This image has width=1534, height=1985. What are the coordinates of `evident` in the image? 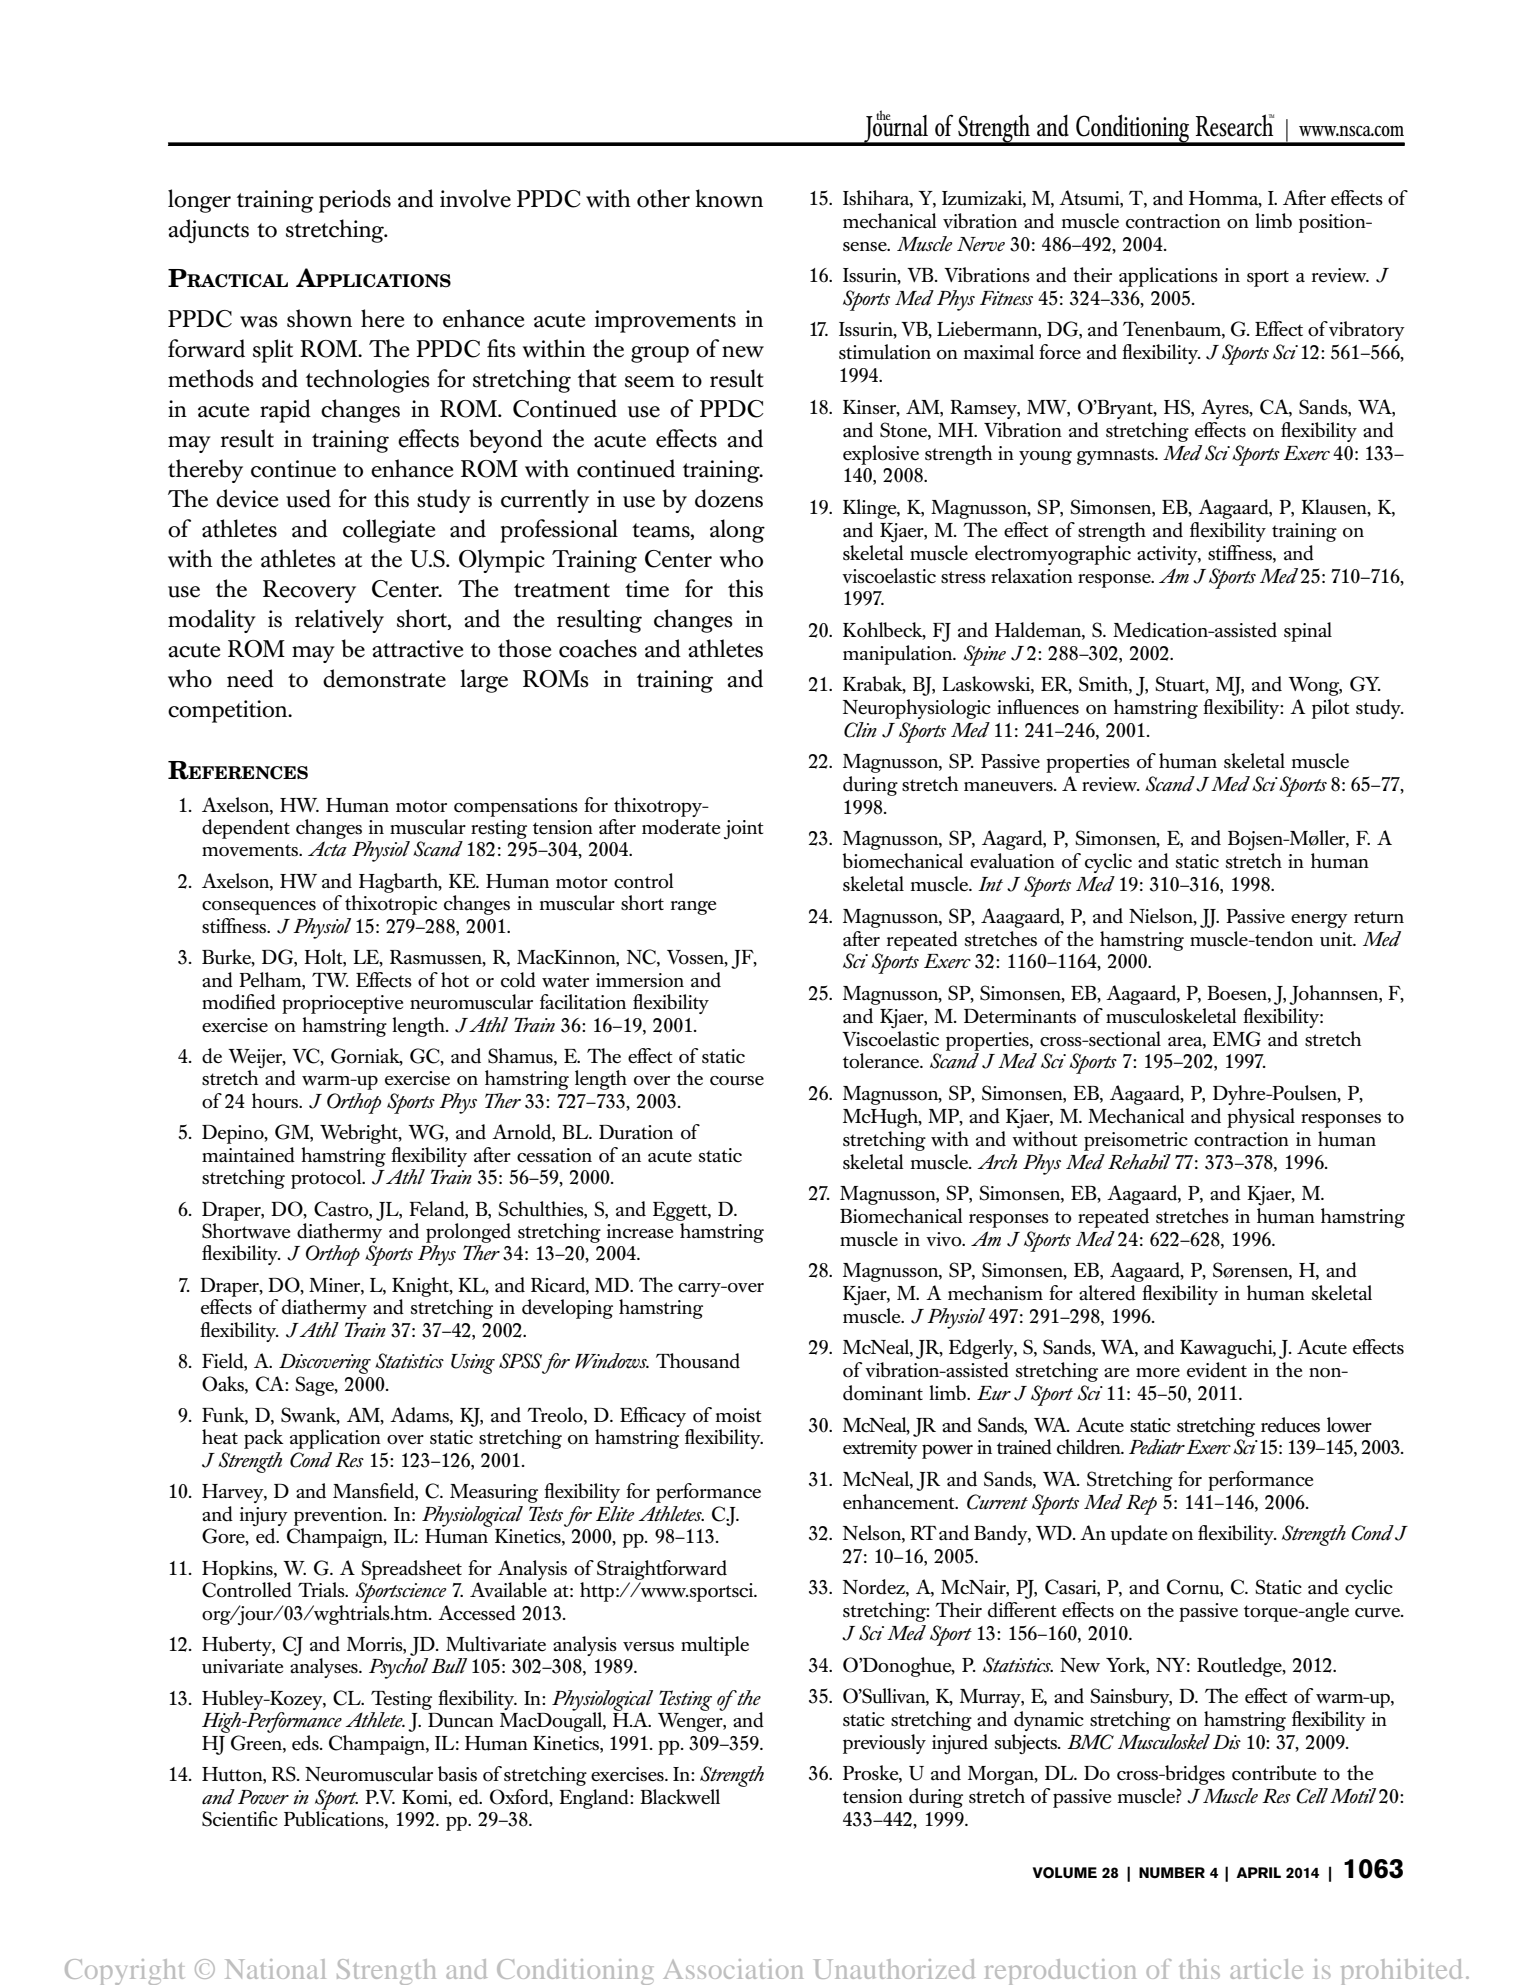 It's located at (1217, 1370).
